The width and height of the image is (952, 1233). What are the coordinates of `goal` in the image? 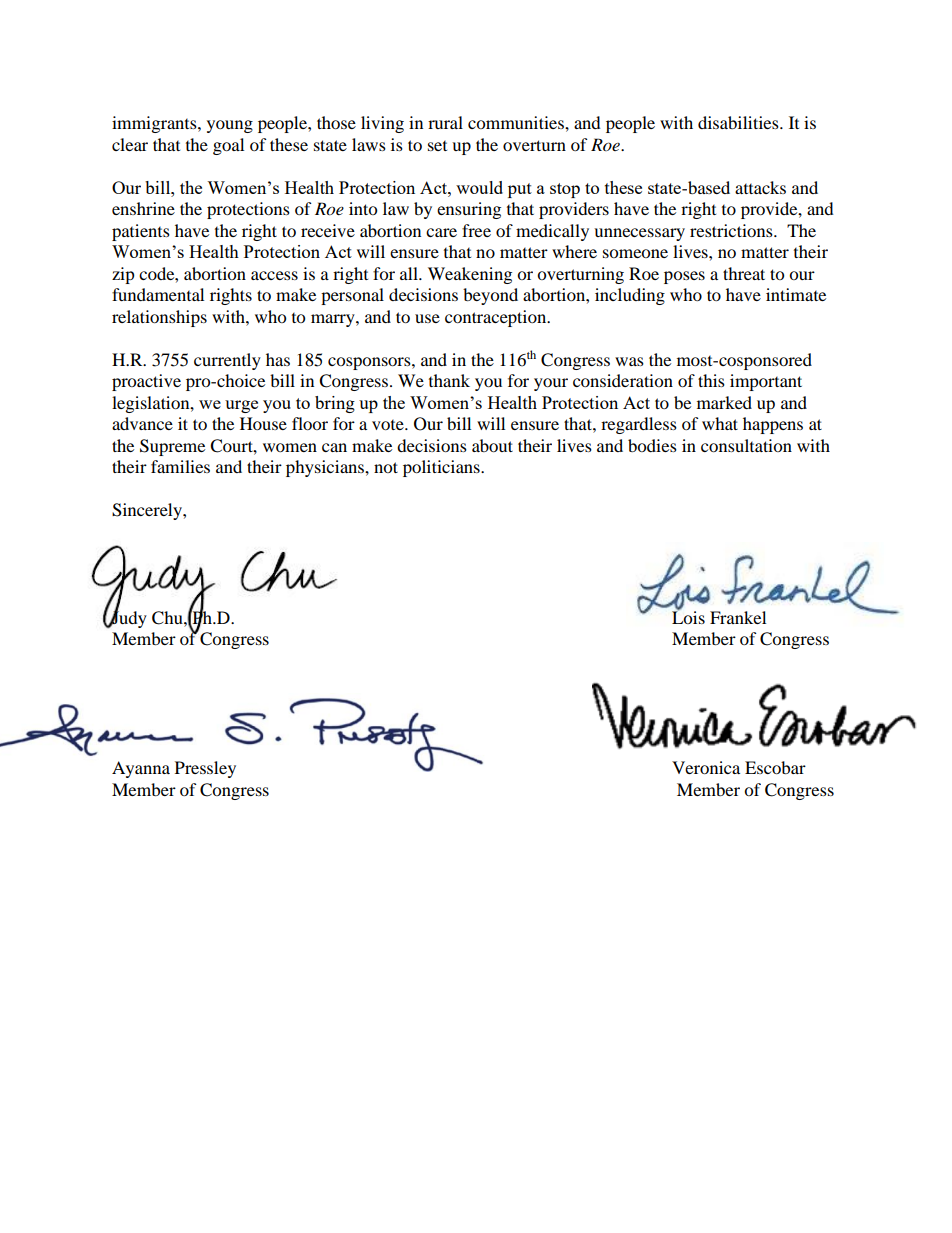 It's located at (228, 146).
